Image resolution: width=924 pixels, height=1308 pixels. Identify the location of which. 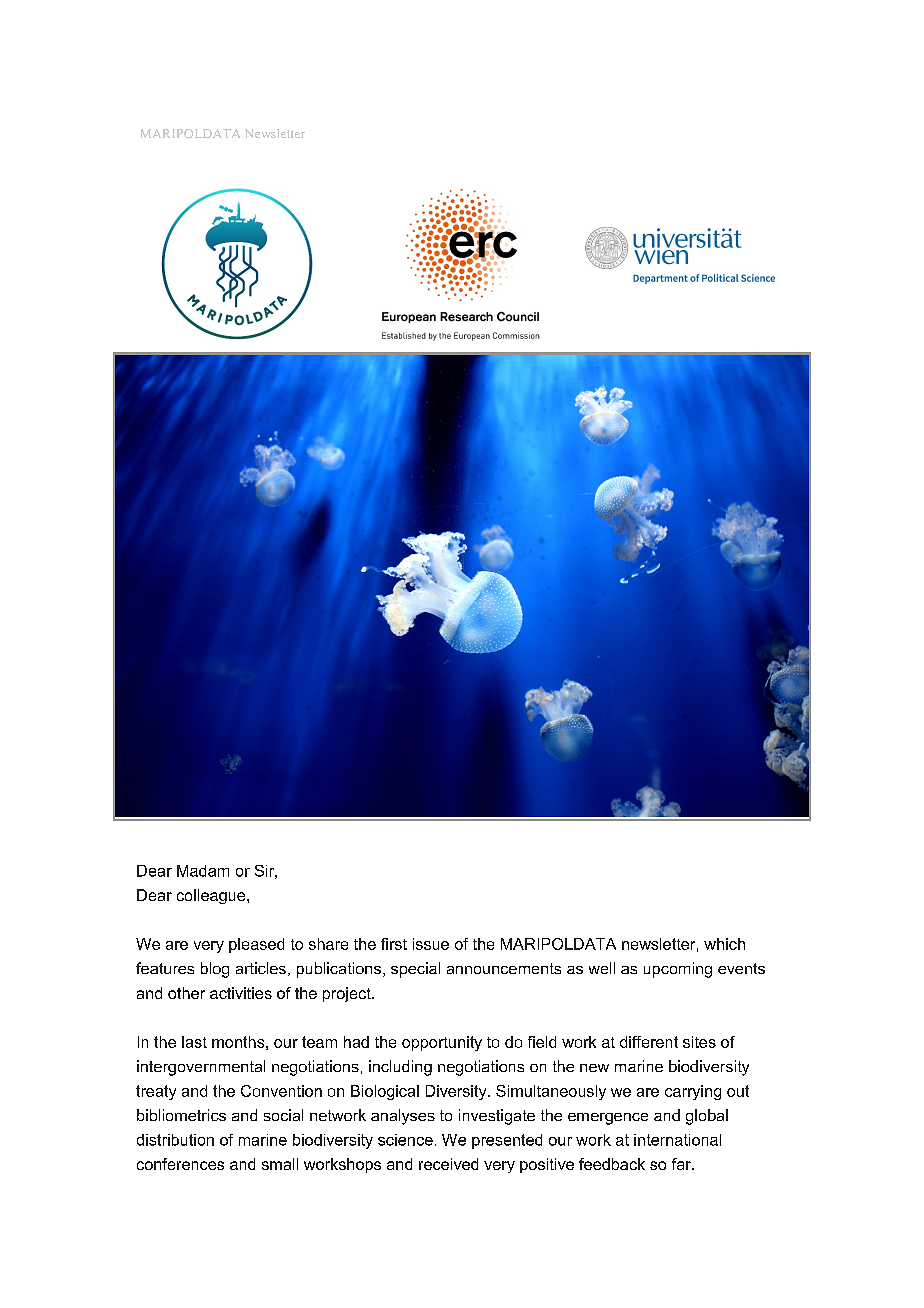
(724, 944).
